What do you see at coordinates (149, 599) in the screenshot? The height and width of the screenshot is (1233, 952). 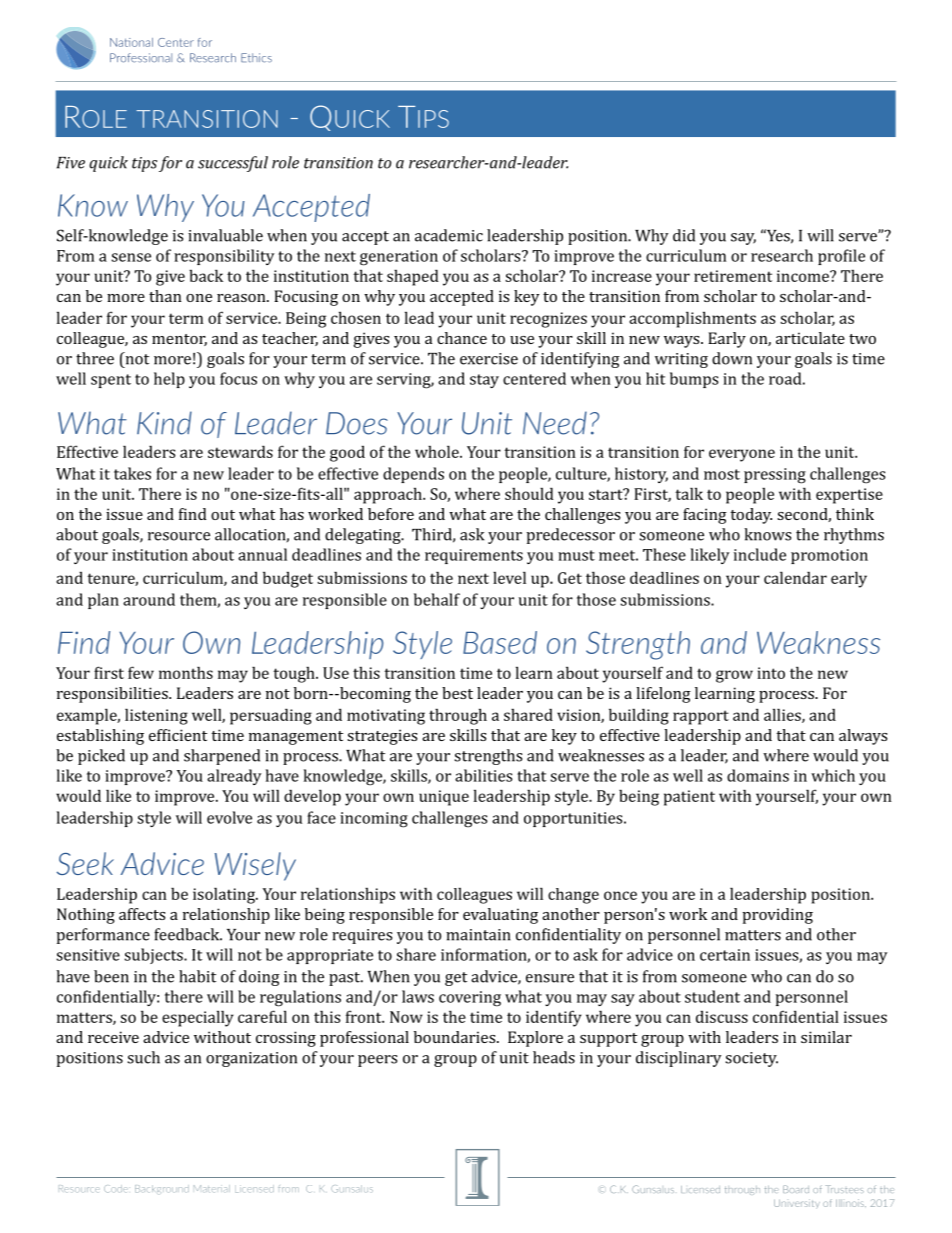 I see `around` at bounding box center [149, 599].
